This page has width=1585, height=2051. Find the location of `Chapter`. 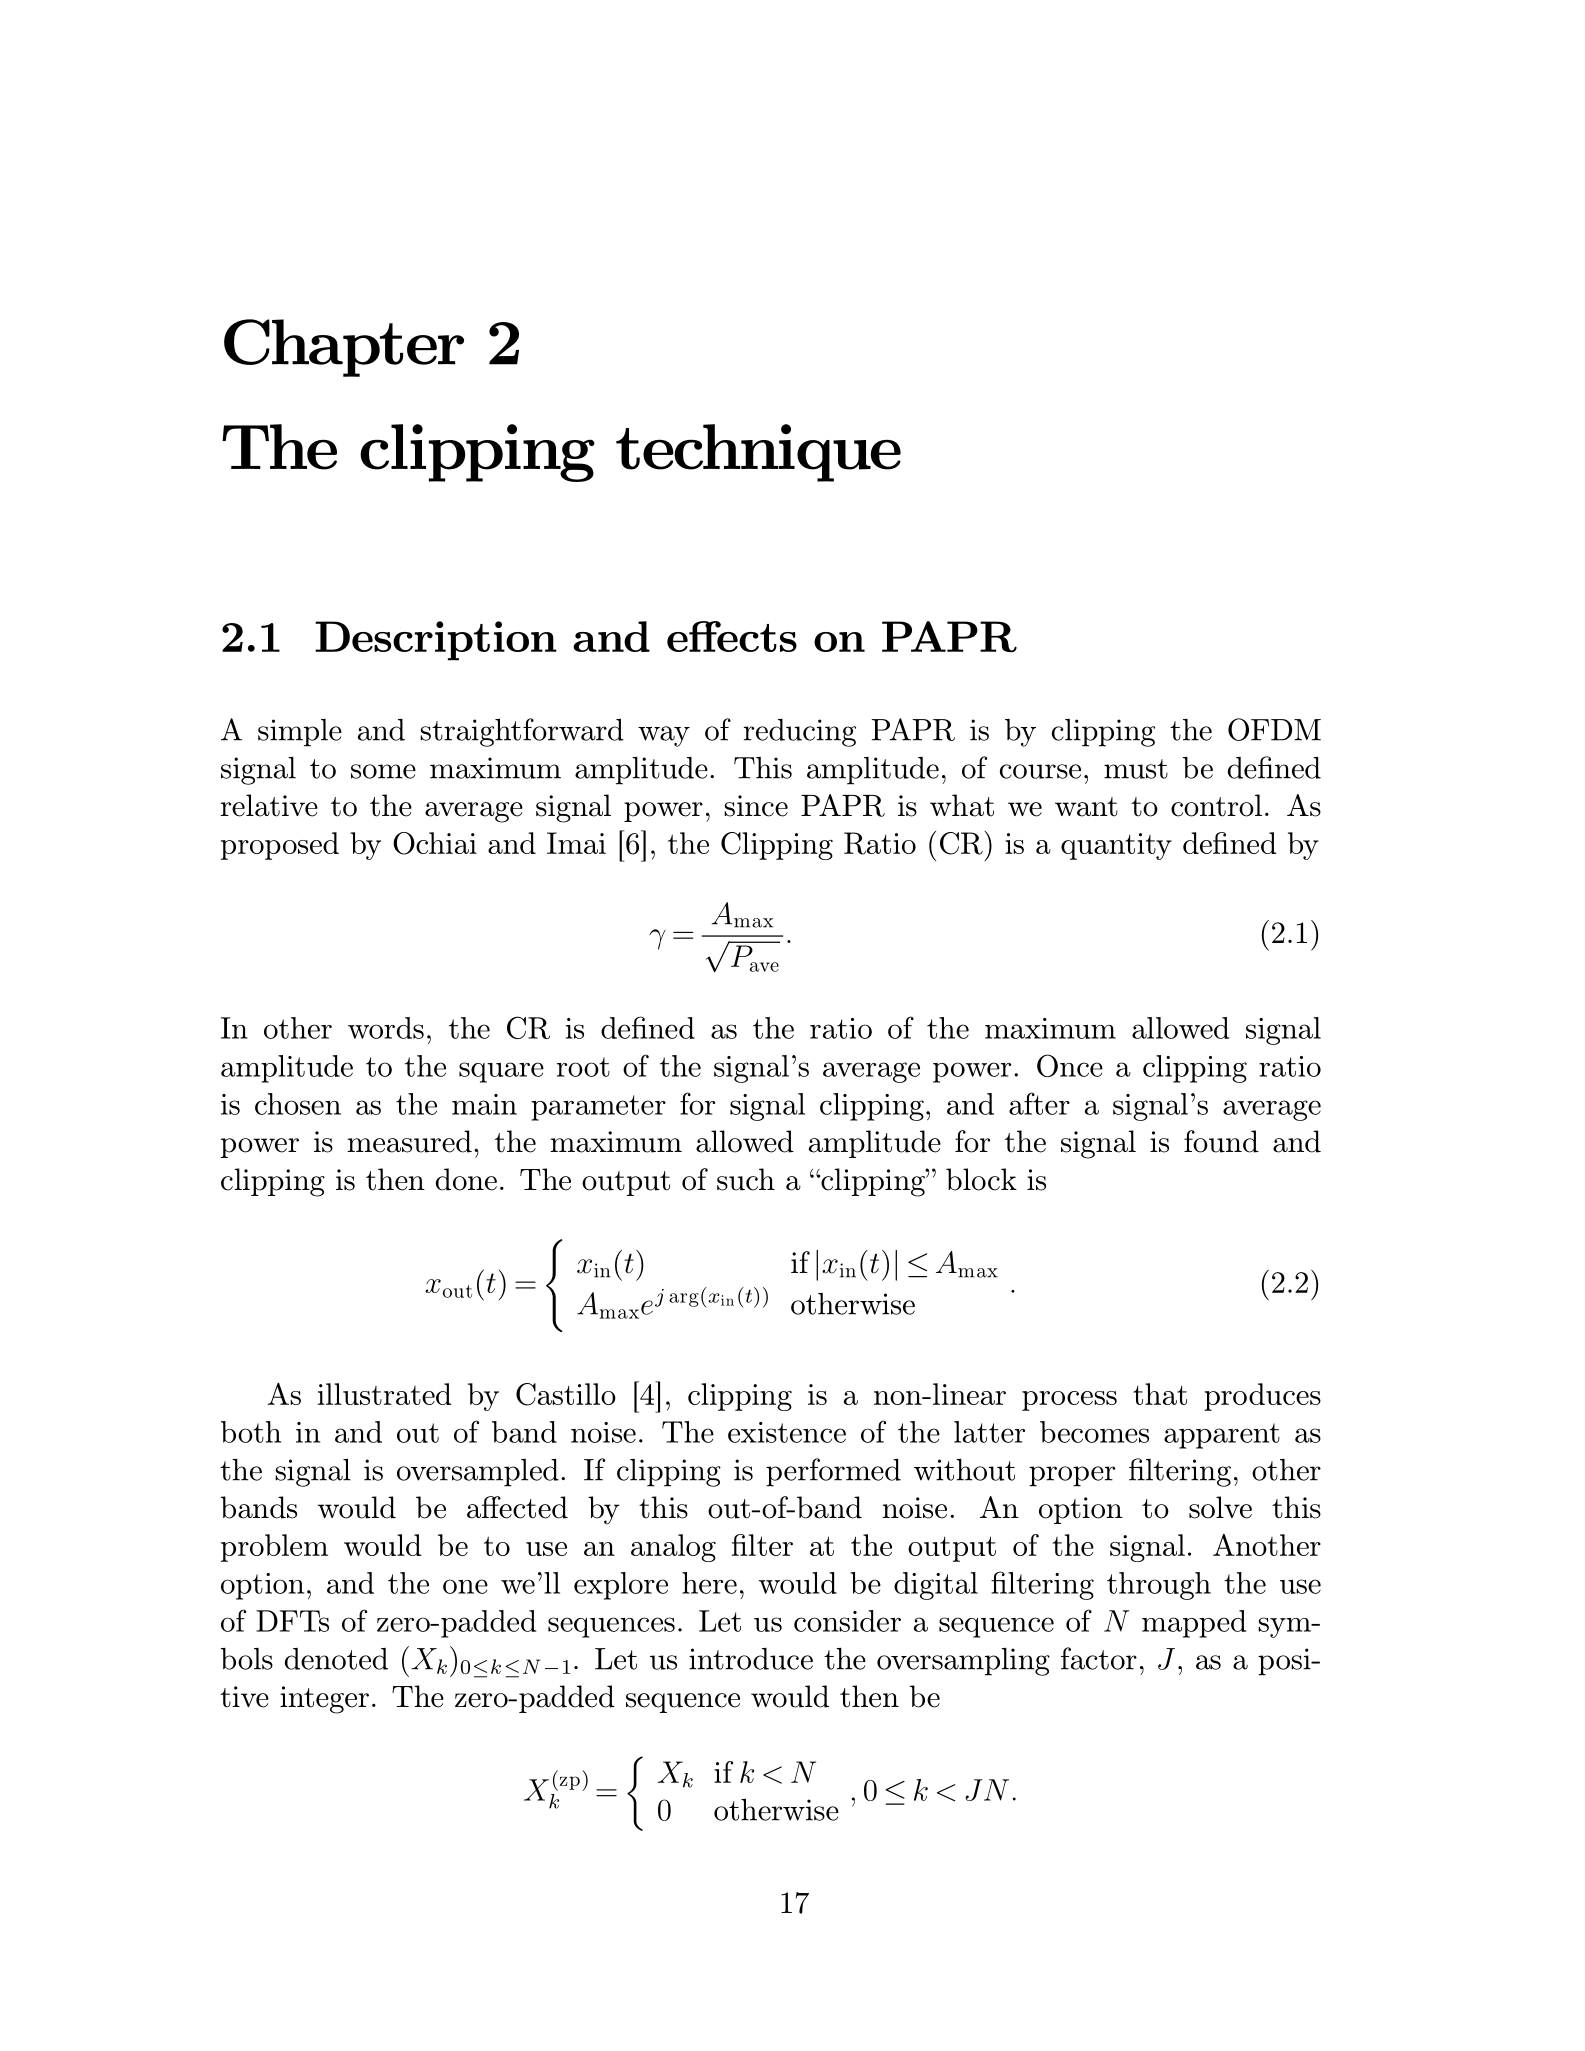

Chapter is located at coordinates (344, 348).
